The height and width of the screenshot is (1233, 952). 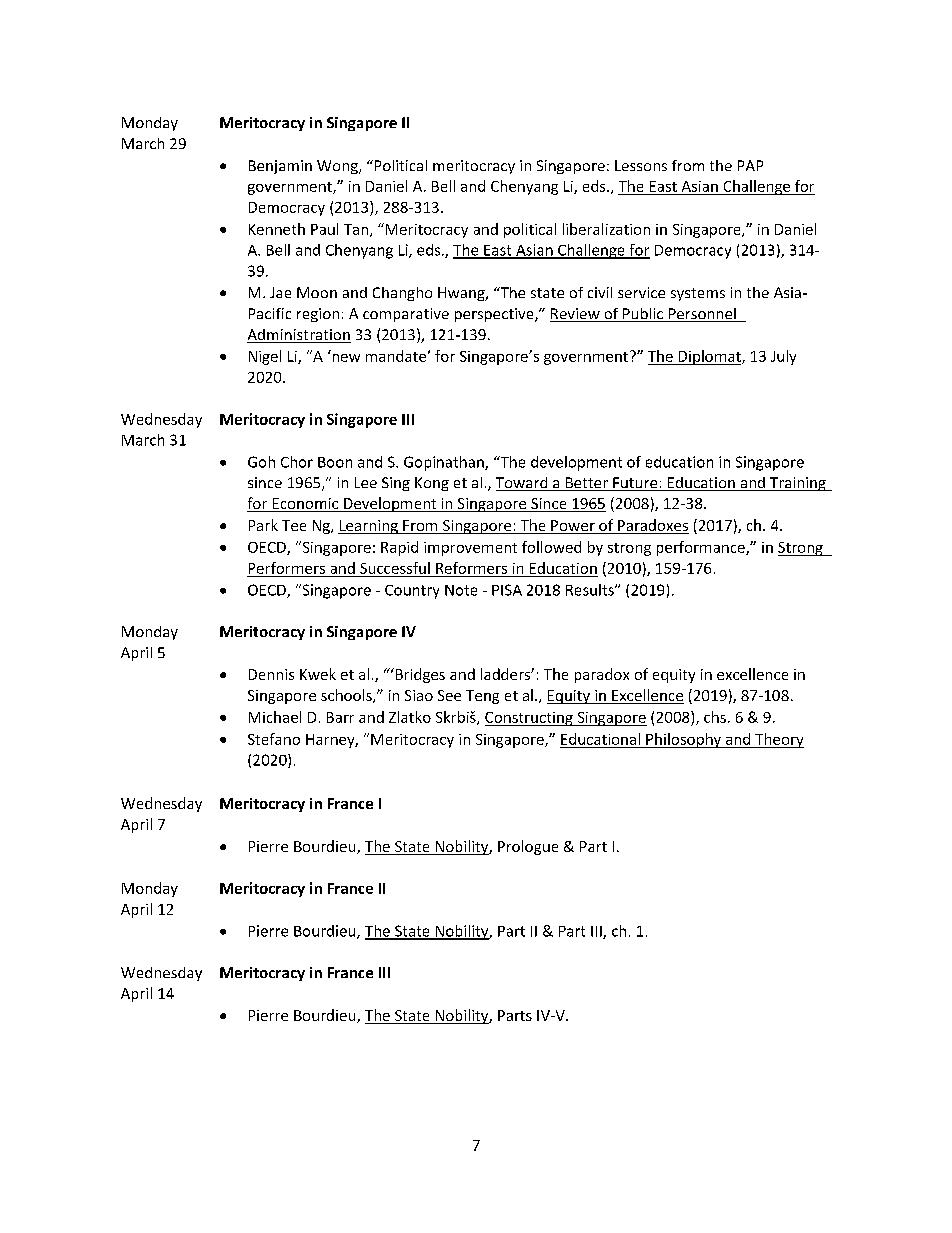 What do you see at coordinates (606, 229) in the screenshot?
I see `liberalization` at bounding box center [606, 229].
